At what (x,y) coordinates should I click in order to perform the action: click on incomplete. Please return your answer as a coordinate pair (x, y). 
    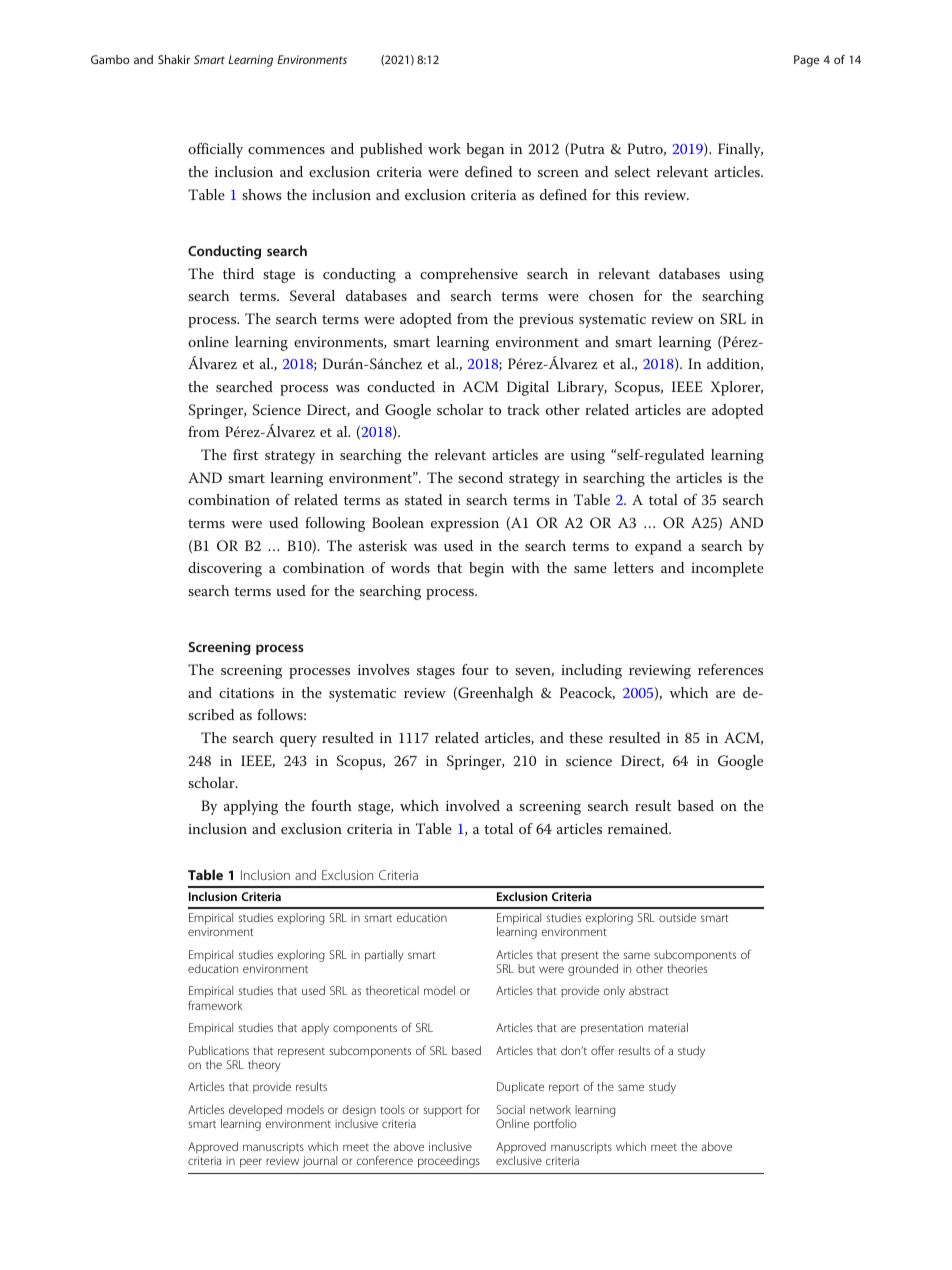
    Looking at the image, I should click on (727, 569).
